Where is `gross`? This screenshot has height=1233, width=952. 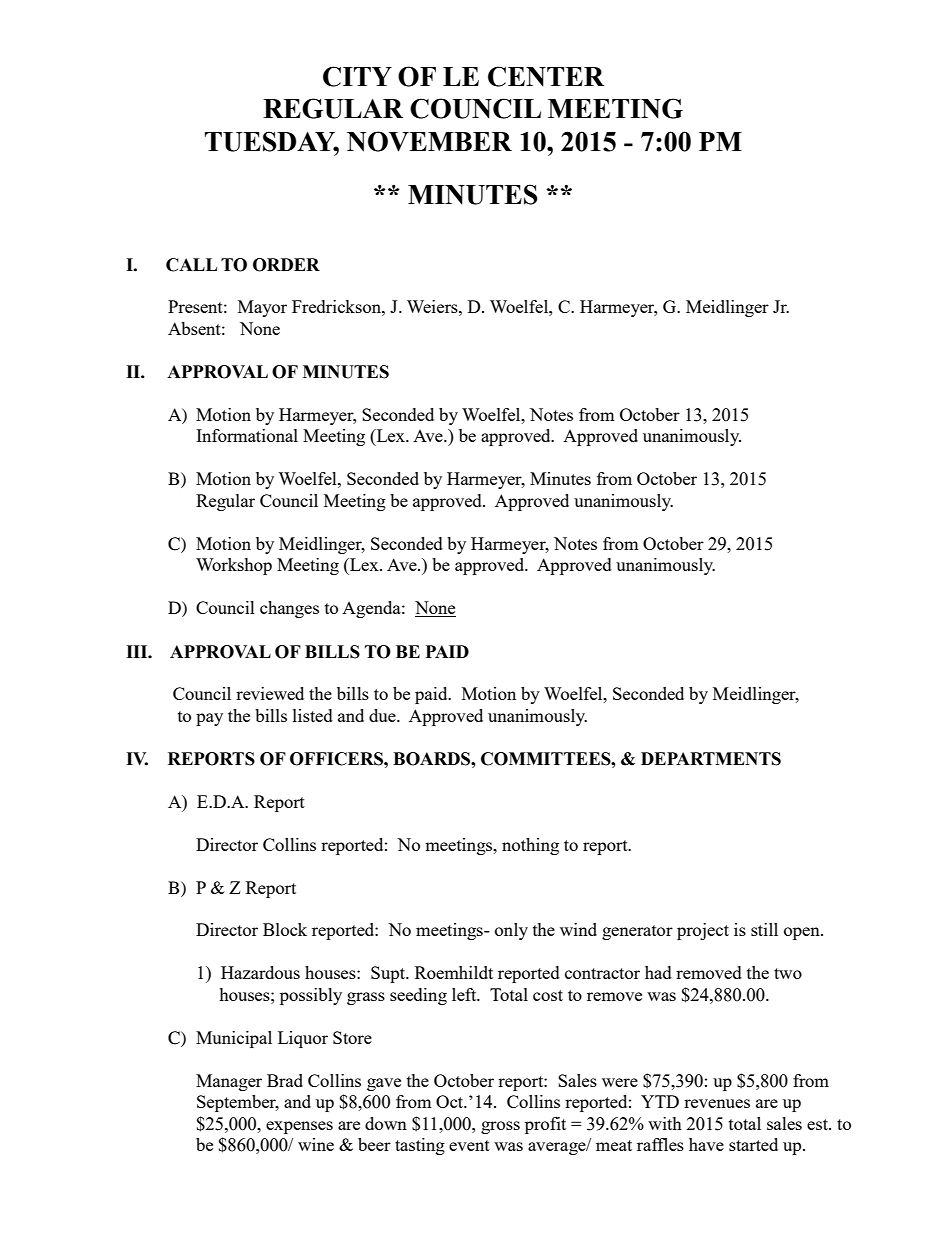 gross is located at coordinates (500, 1127).
